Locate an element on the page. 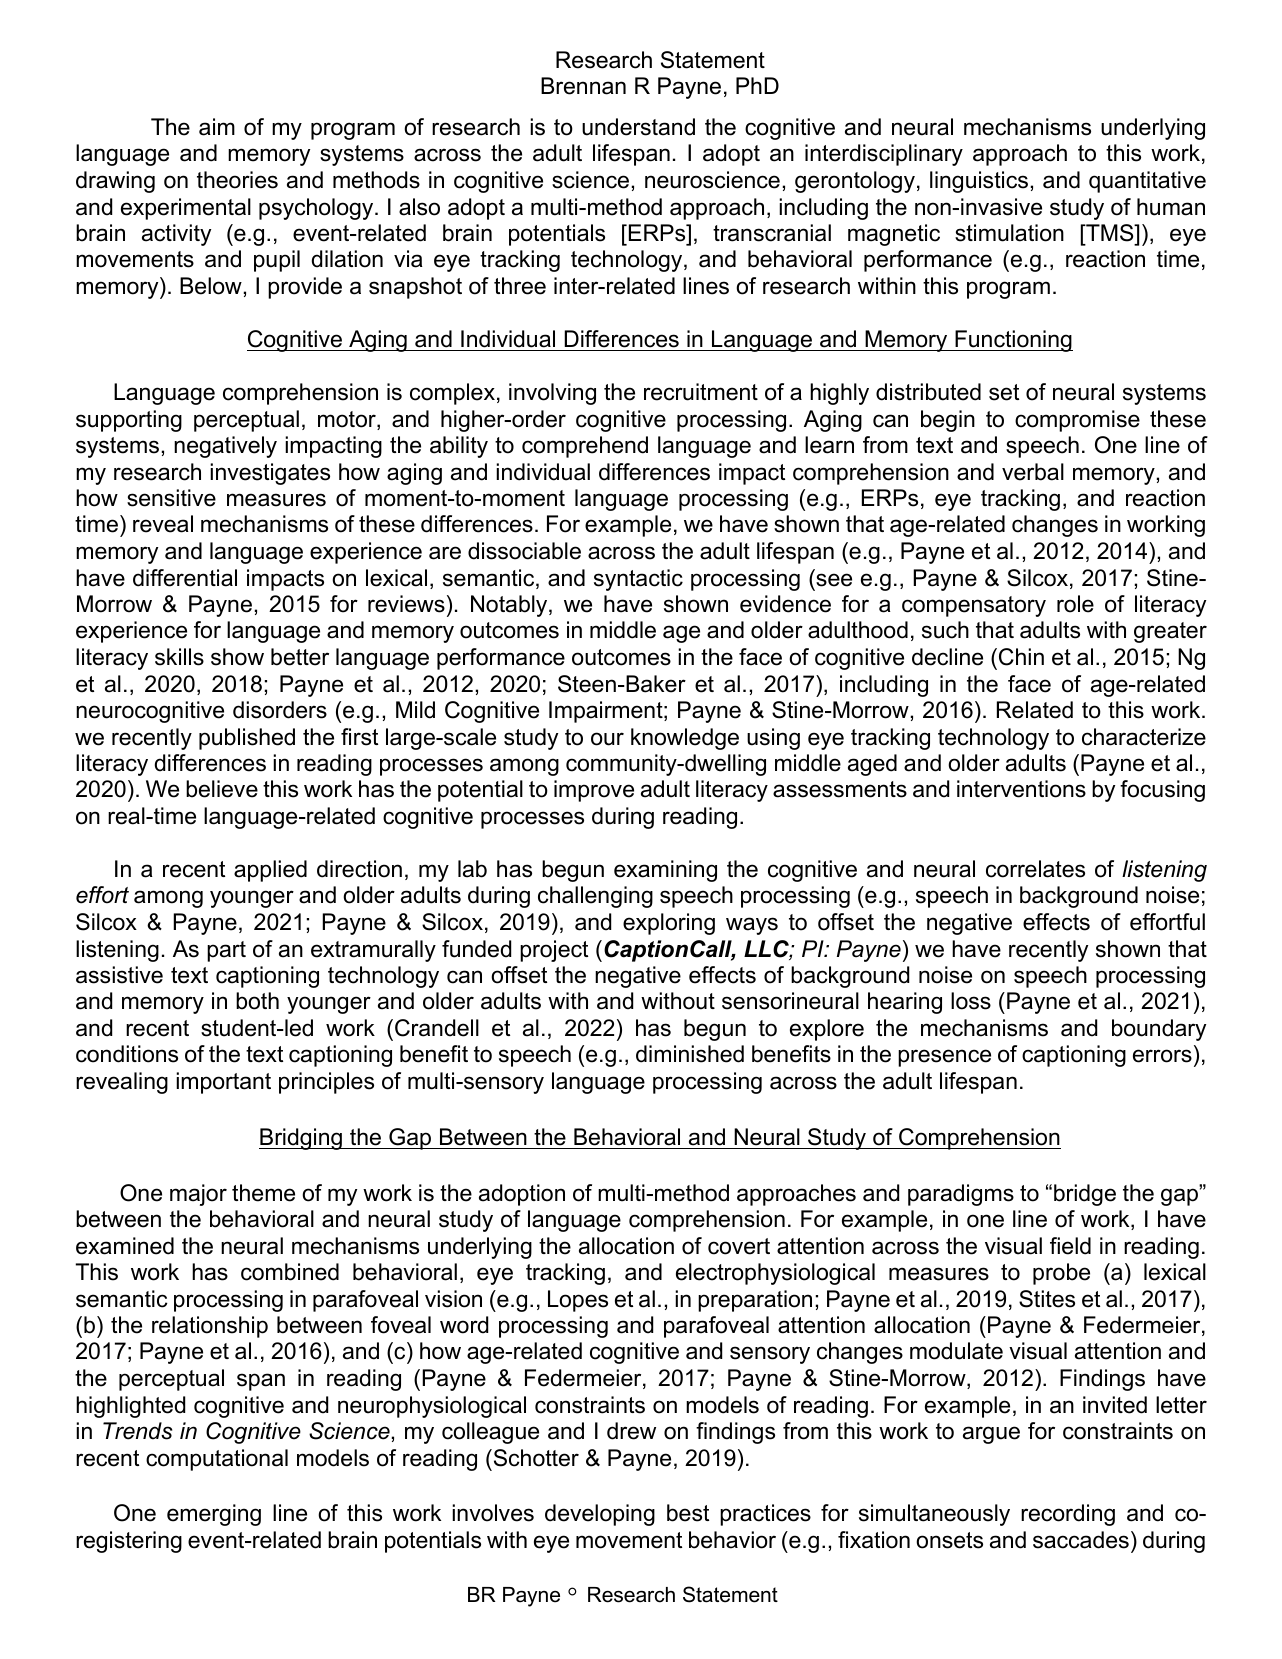 The width and height of the image is (1282, 1659). best is located at coordinates (688, 1513).
